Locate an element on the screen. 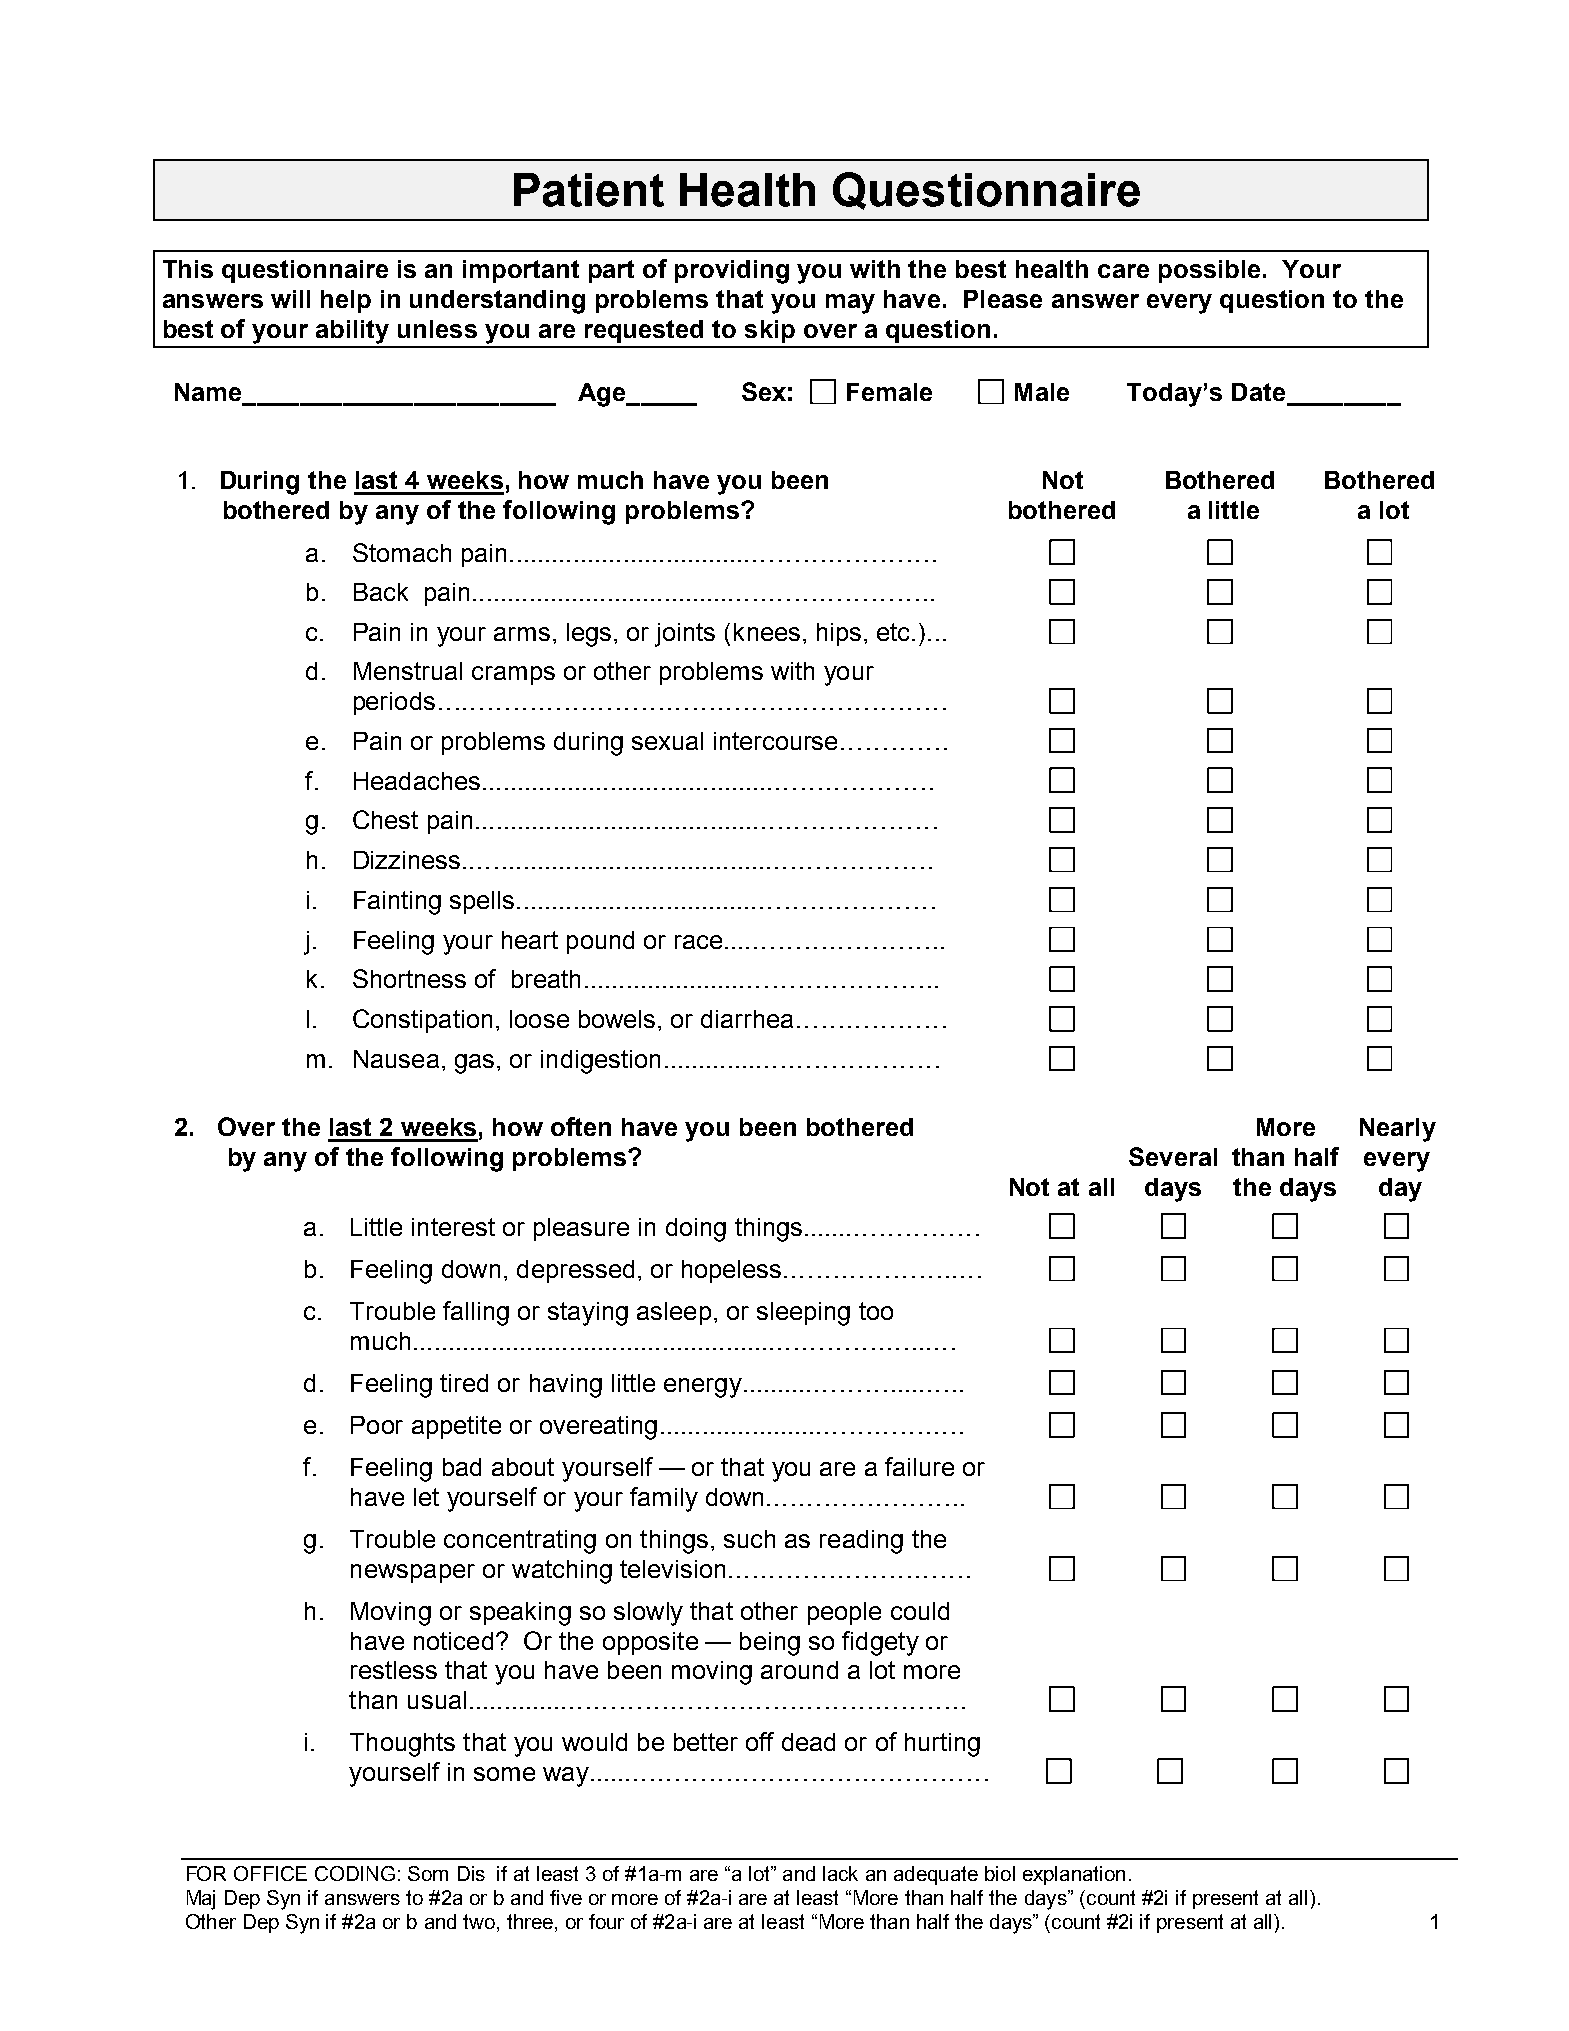  Several is located at coordinates (1173, 1156).
